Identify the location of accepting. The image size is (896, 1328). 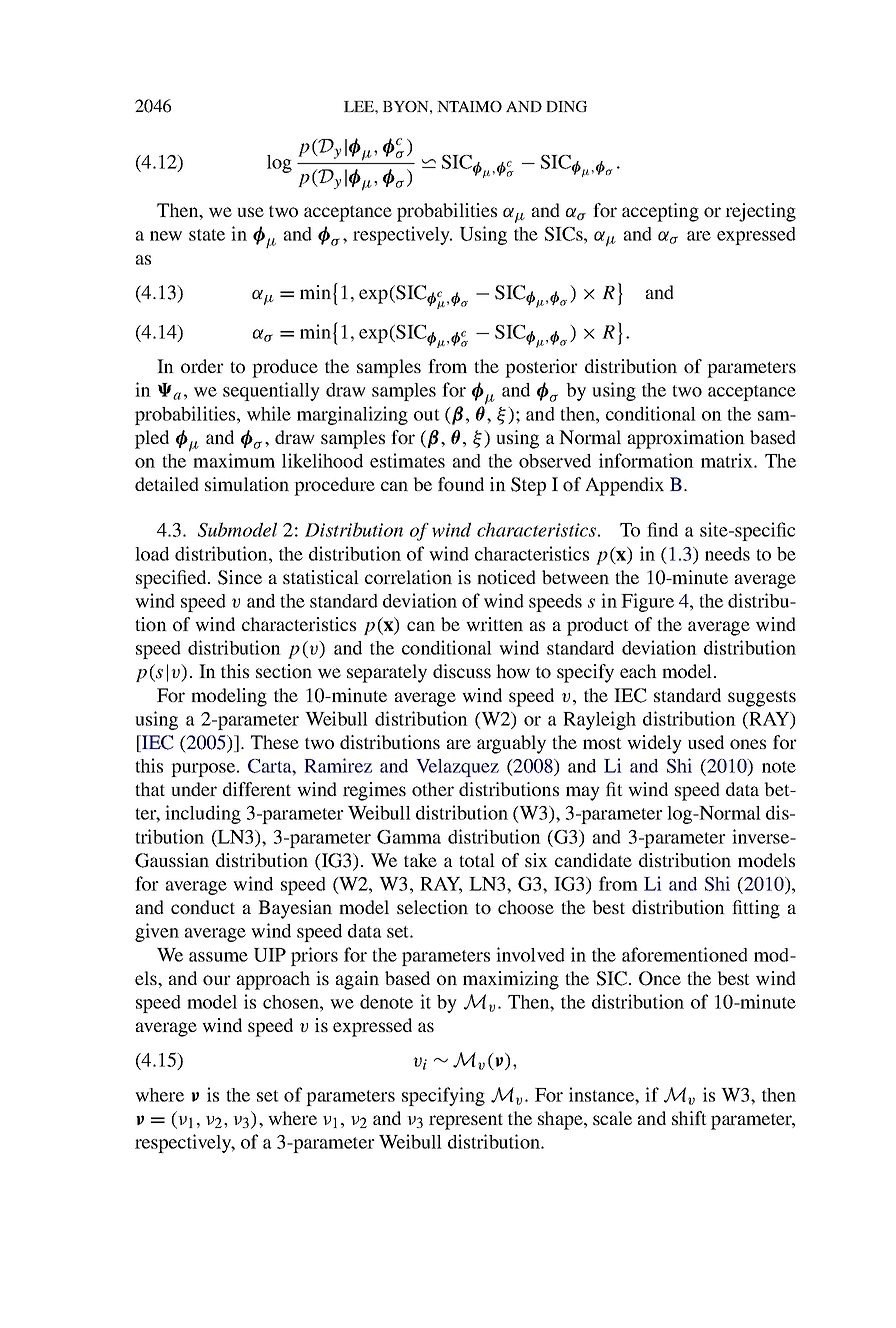
(660, 212).
